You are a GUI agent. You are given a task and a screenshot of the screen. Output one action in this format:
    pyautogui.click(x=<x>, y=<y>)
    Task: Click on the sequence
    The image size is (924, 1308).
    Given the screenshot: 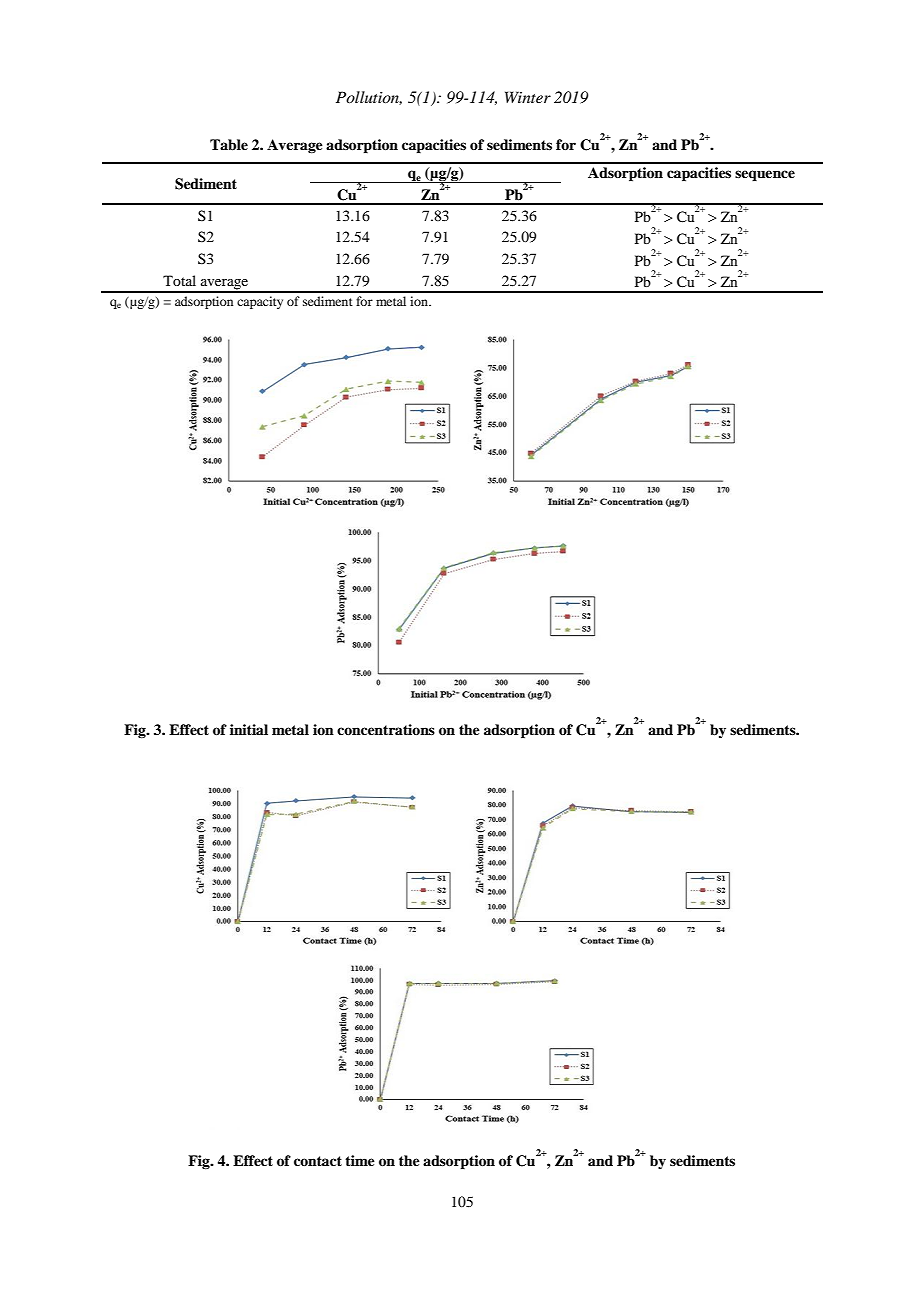 What is the action you would take?
    pyautogui.click(x=765, y=176)
